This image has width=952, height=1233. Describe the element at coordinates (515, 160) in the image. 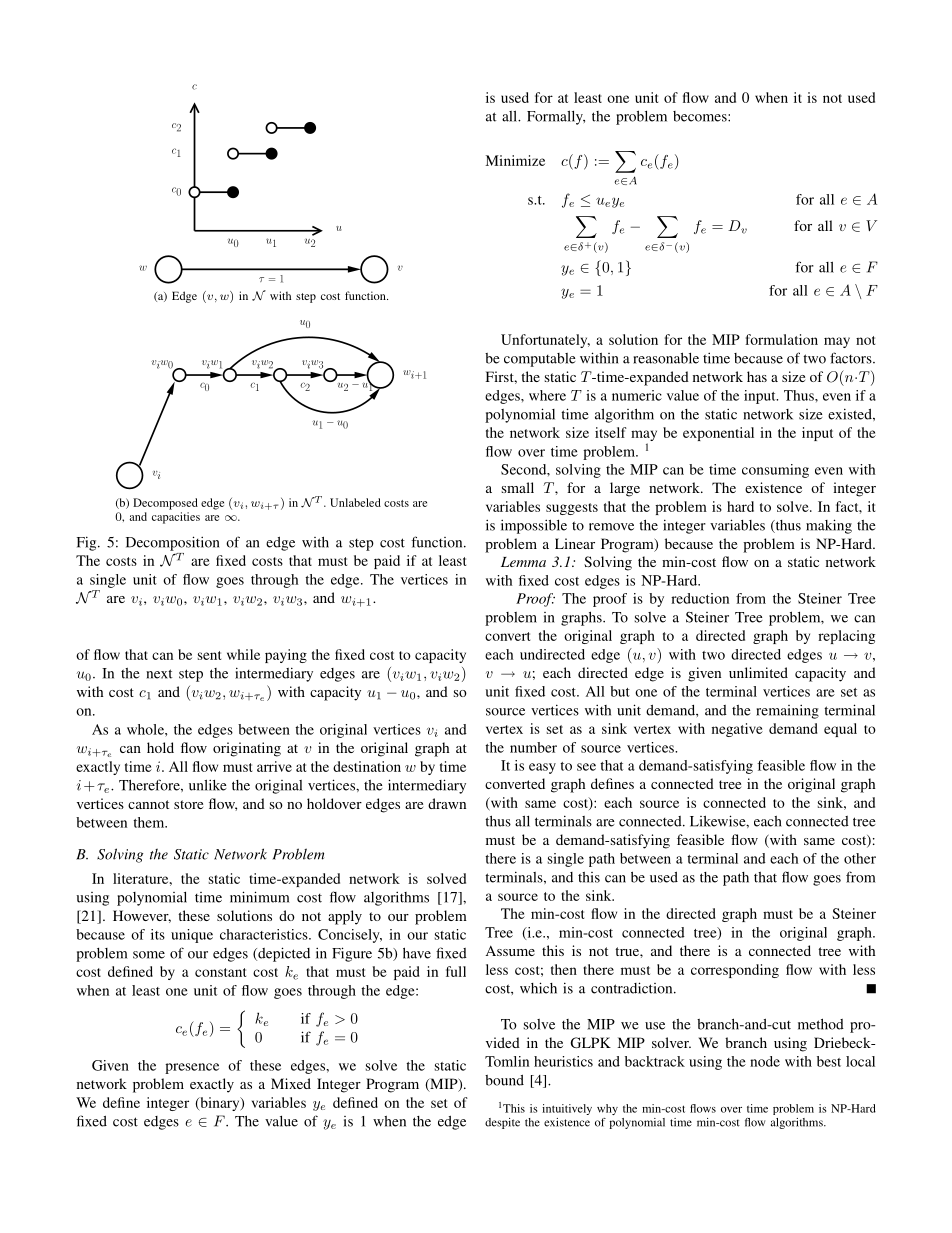

I see `Minimize` at that location.
